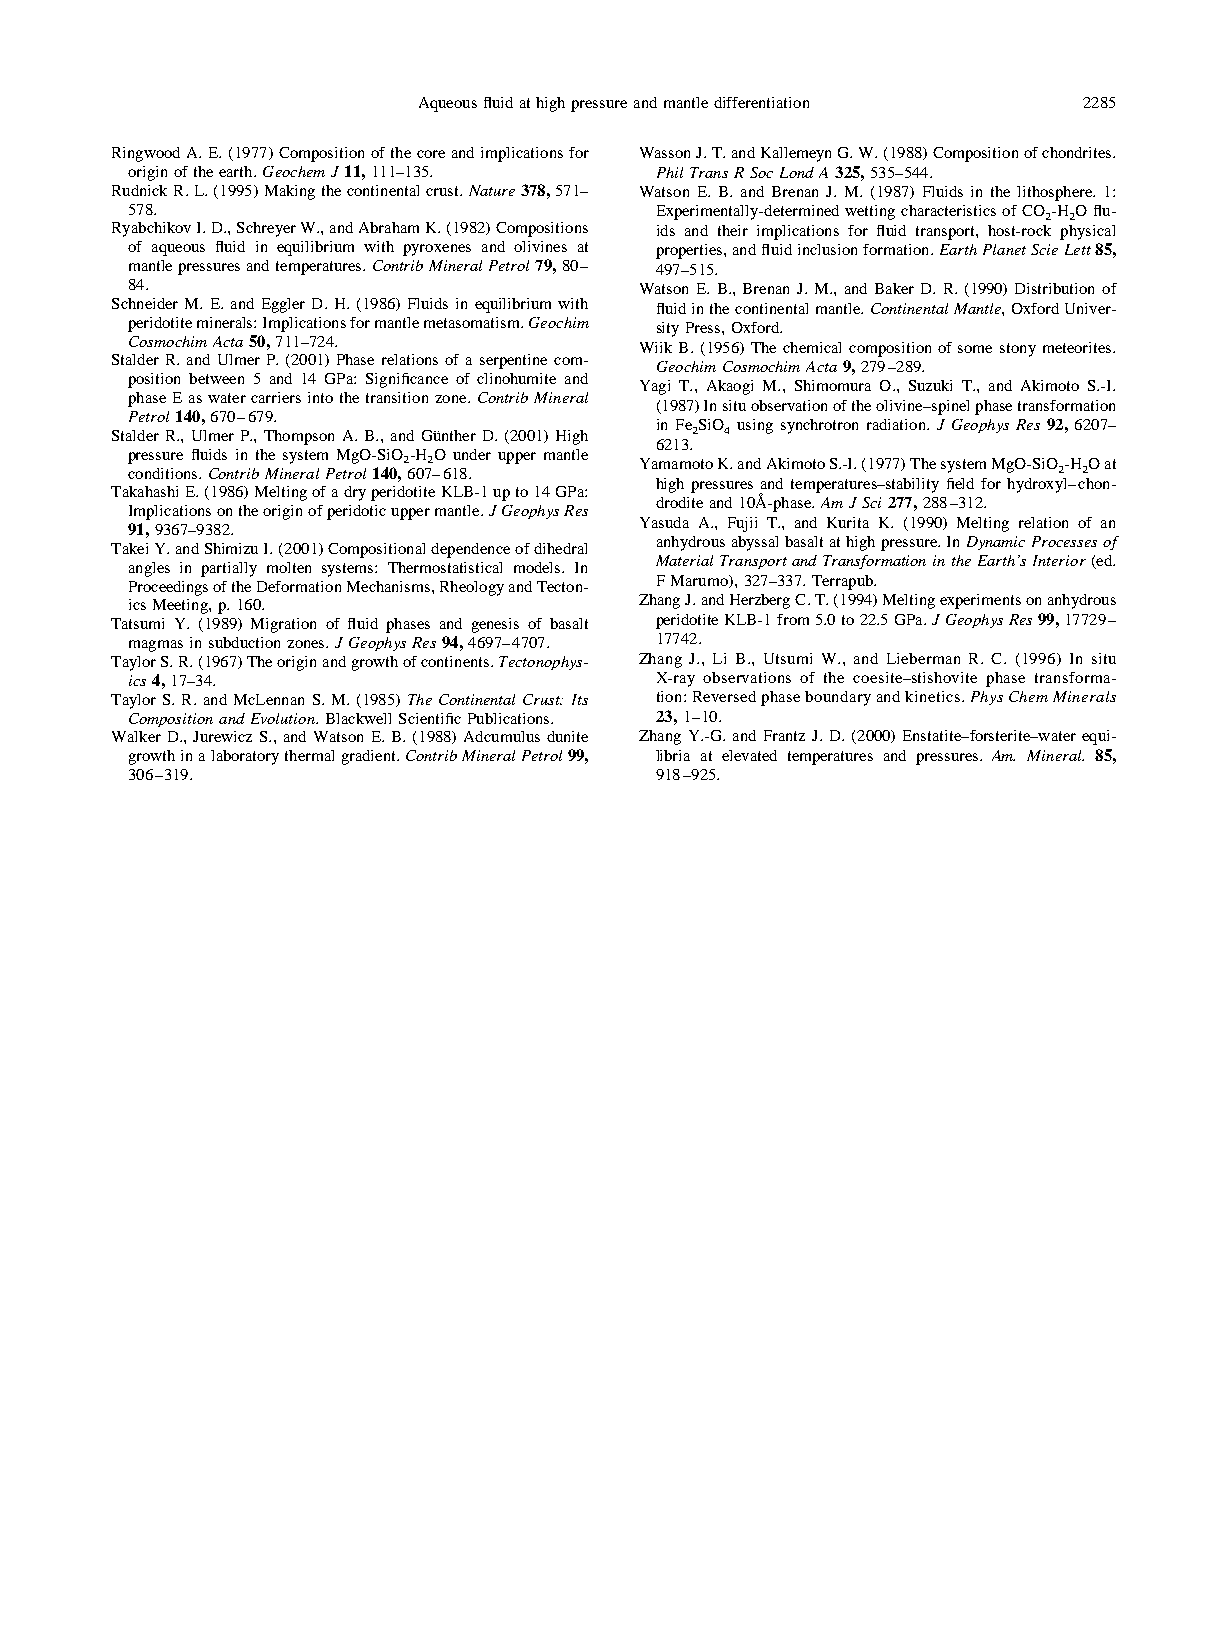 The image size is (1229, 1646). I want to click on laboratory, so click(245, 757).
